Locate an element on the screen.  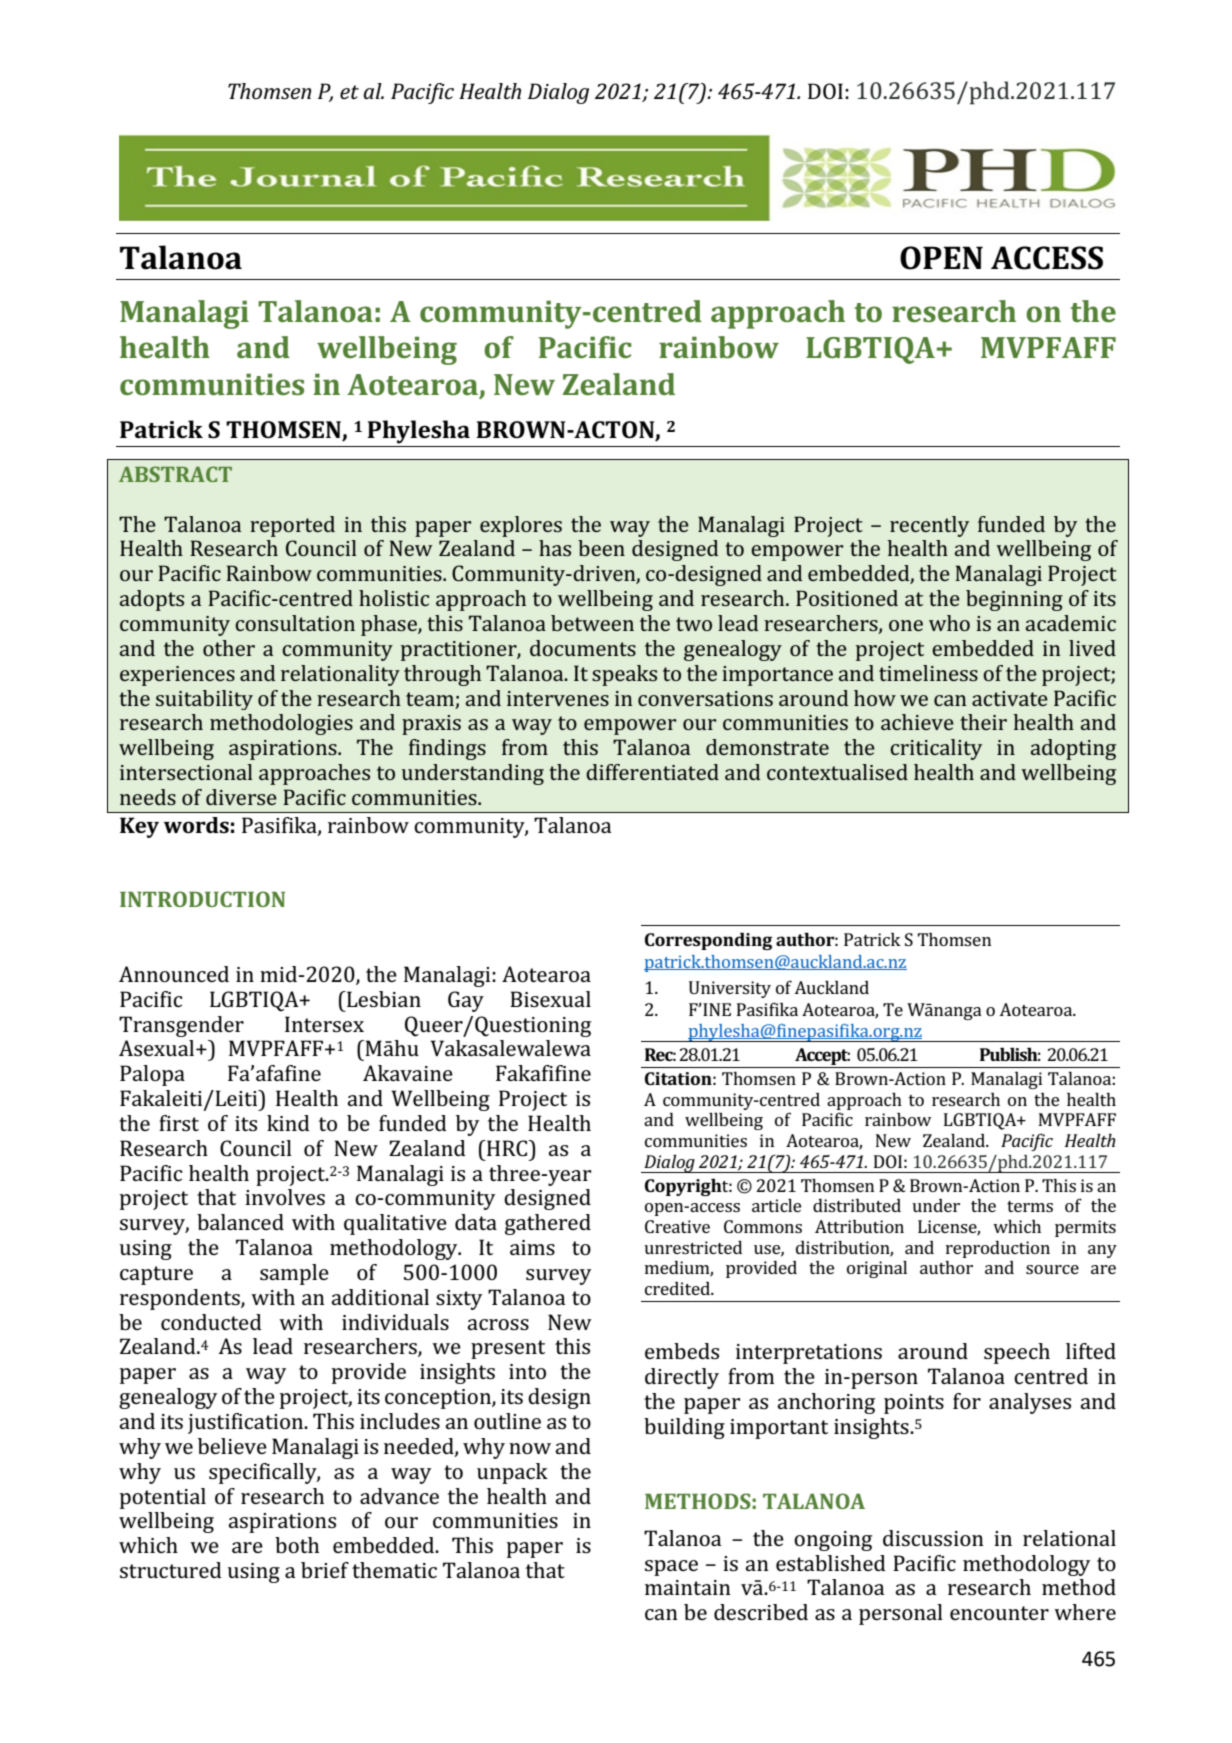
Intersex is located at coordinates (324, 1024).
